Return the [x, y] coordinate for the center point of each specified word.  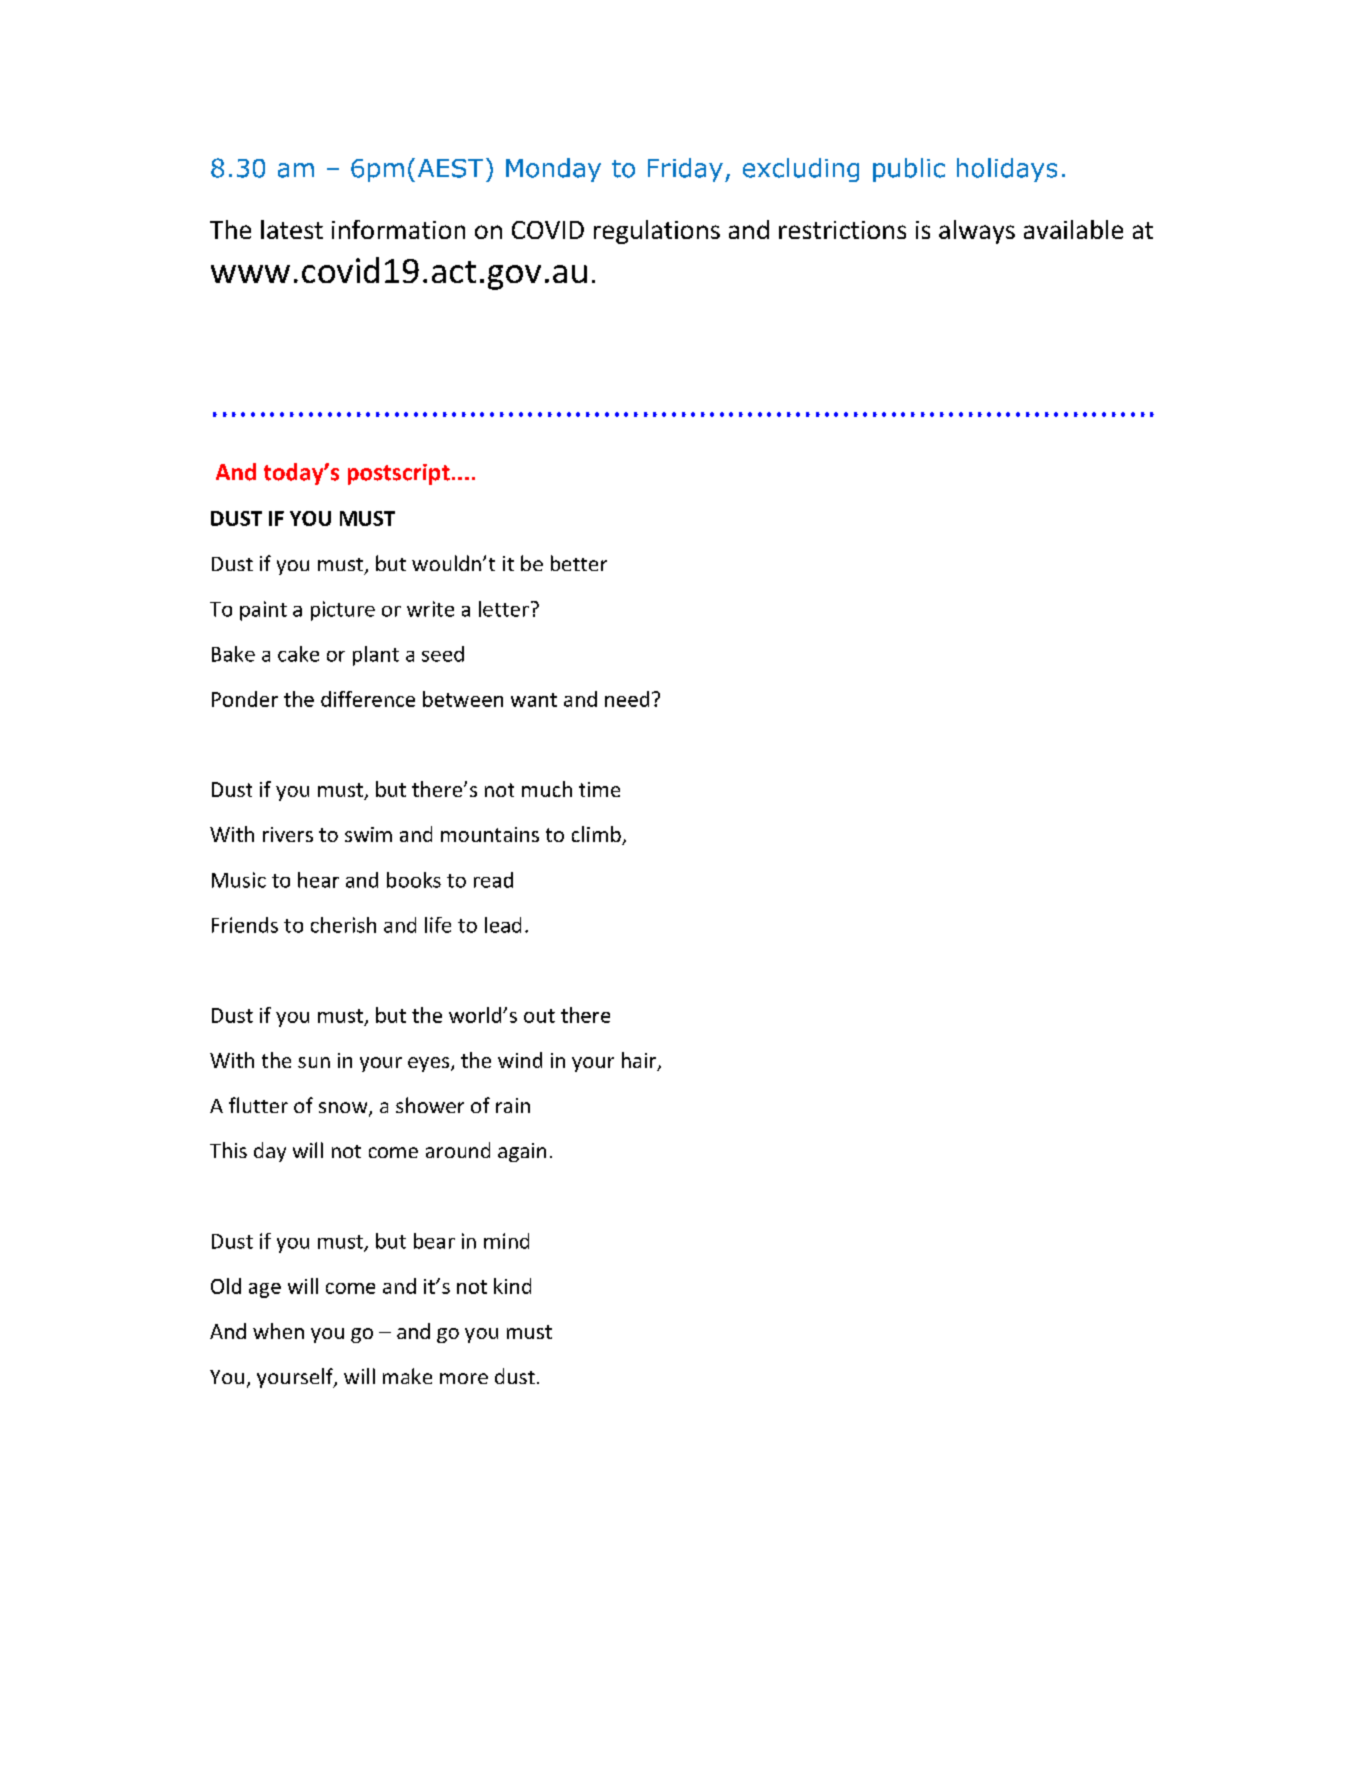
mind [506, 1241]
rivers [288, 834]
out [539, 1016]
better [579, 563]
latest [292, 229]
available [1073, 229]
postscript [399, 474]
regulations [657, 232]
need [627, 699]
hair [640, 1061]
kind [512, 1286]
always [977, 232]
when [278, 1331]
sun [314, 1062]
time [599, 789]
